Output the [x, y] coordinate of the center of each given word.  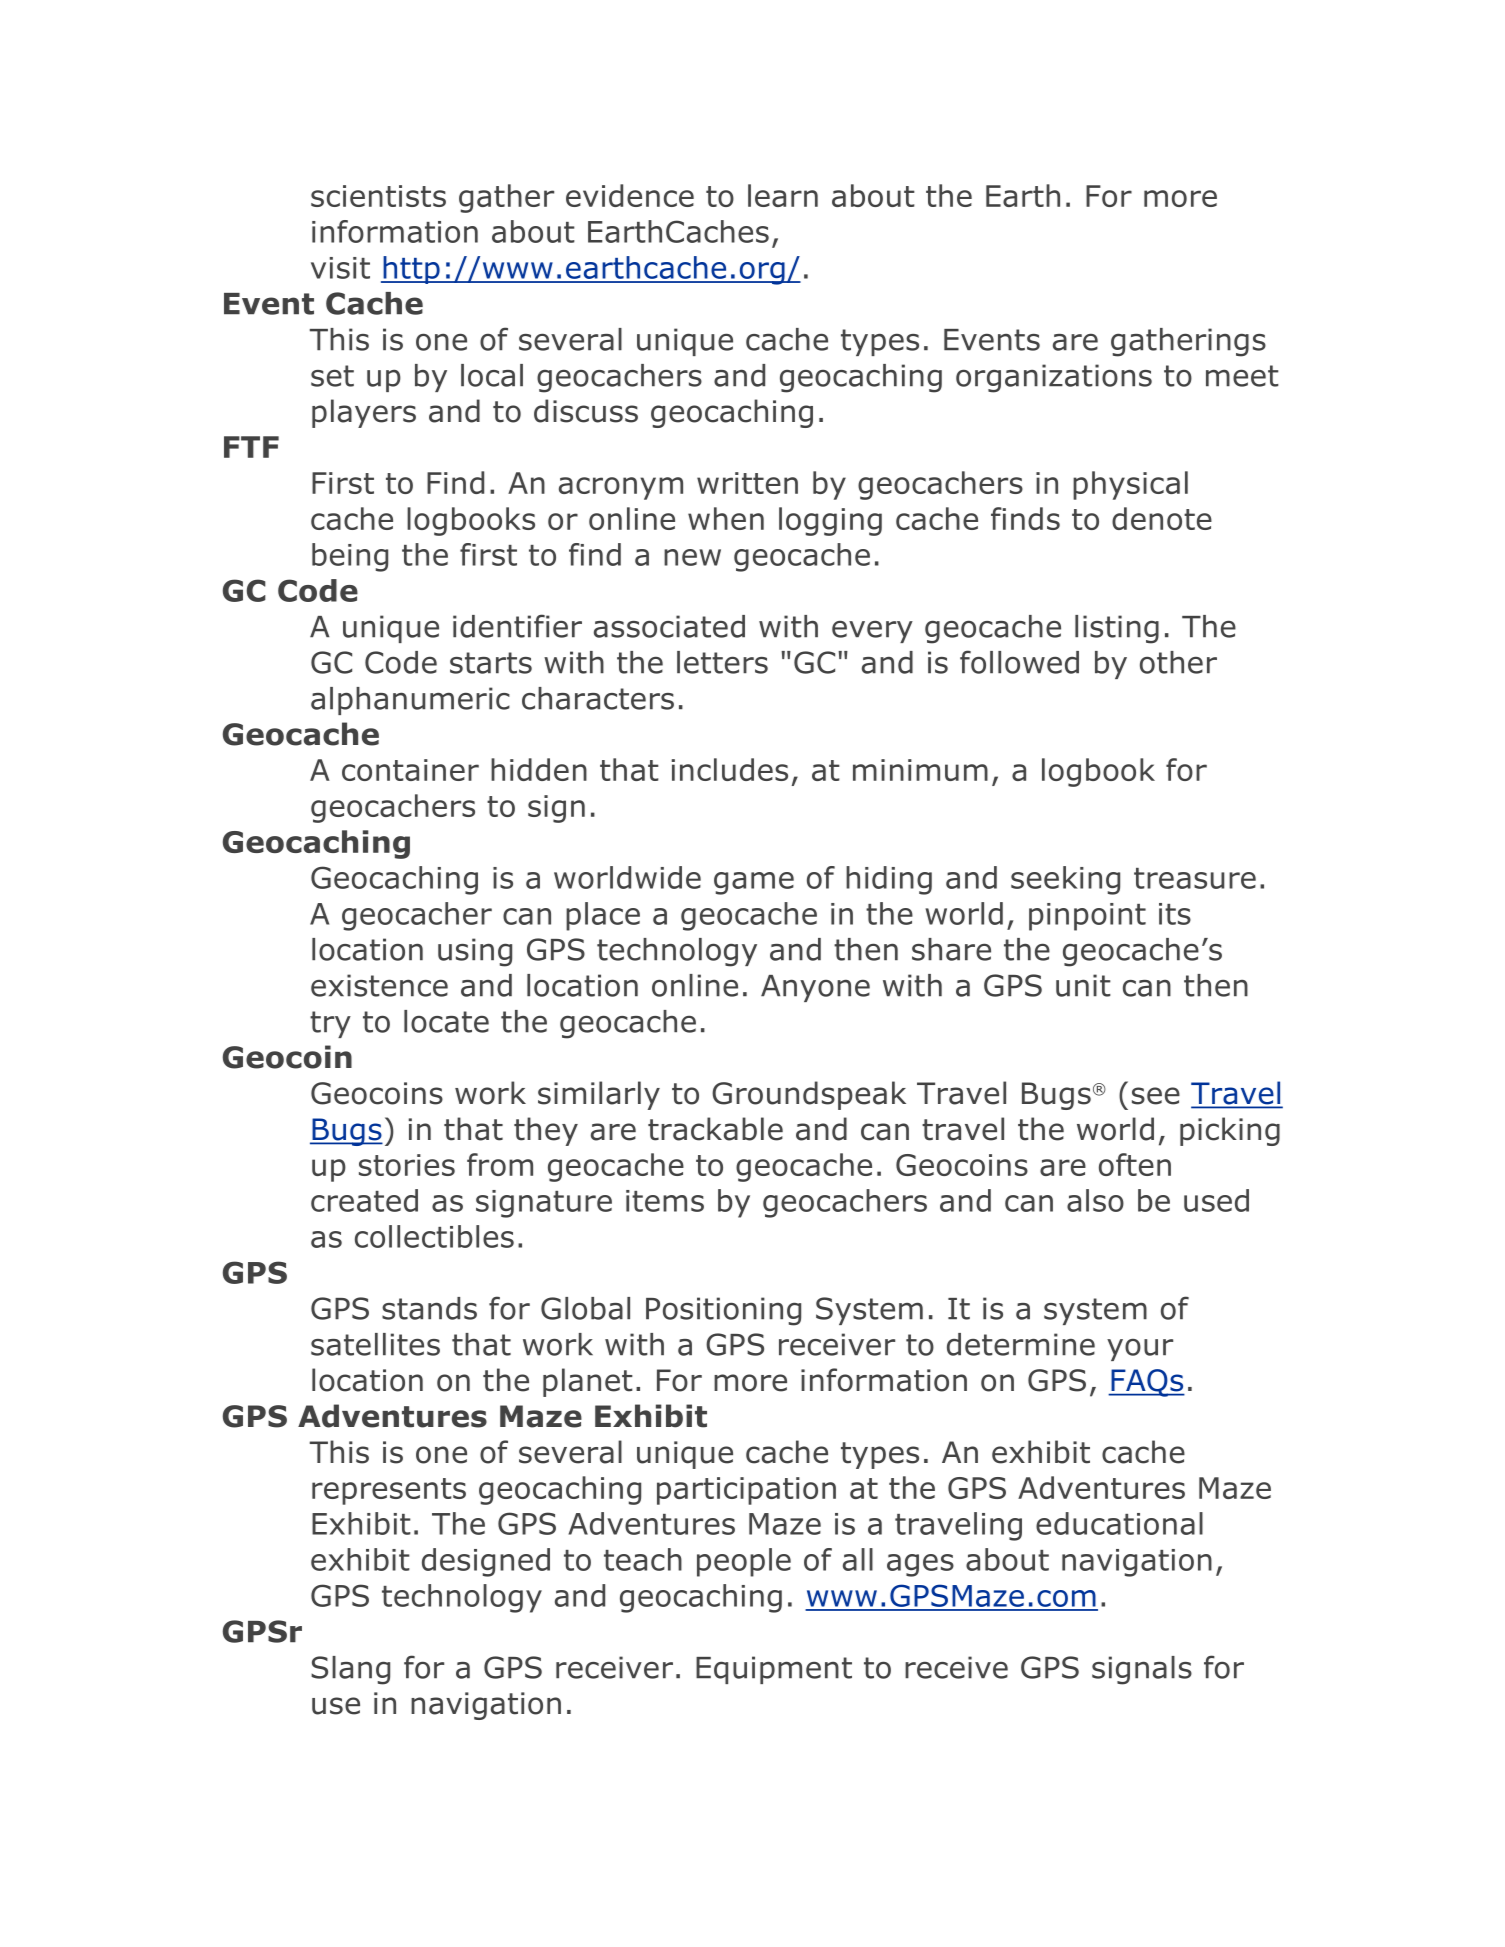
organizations [1054, 378]
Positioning [723, 1311]
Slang [350, 1670]
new [692, 557]
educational [1119, 1523]
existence [379, 985]
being [350, 557]
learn [783, 195]
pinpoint [1087, 917]
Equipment [774, 1670]
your [1140, 1350]
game [754, 883]
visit [340, 268]
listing [1117, 629]
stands [429, 1308]
